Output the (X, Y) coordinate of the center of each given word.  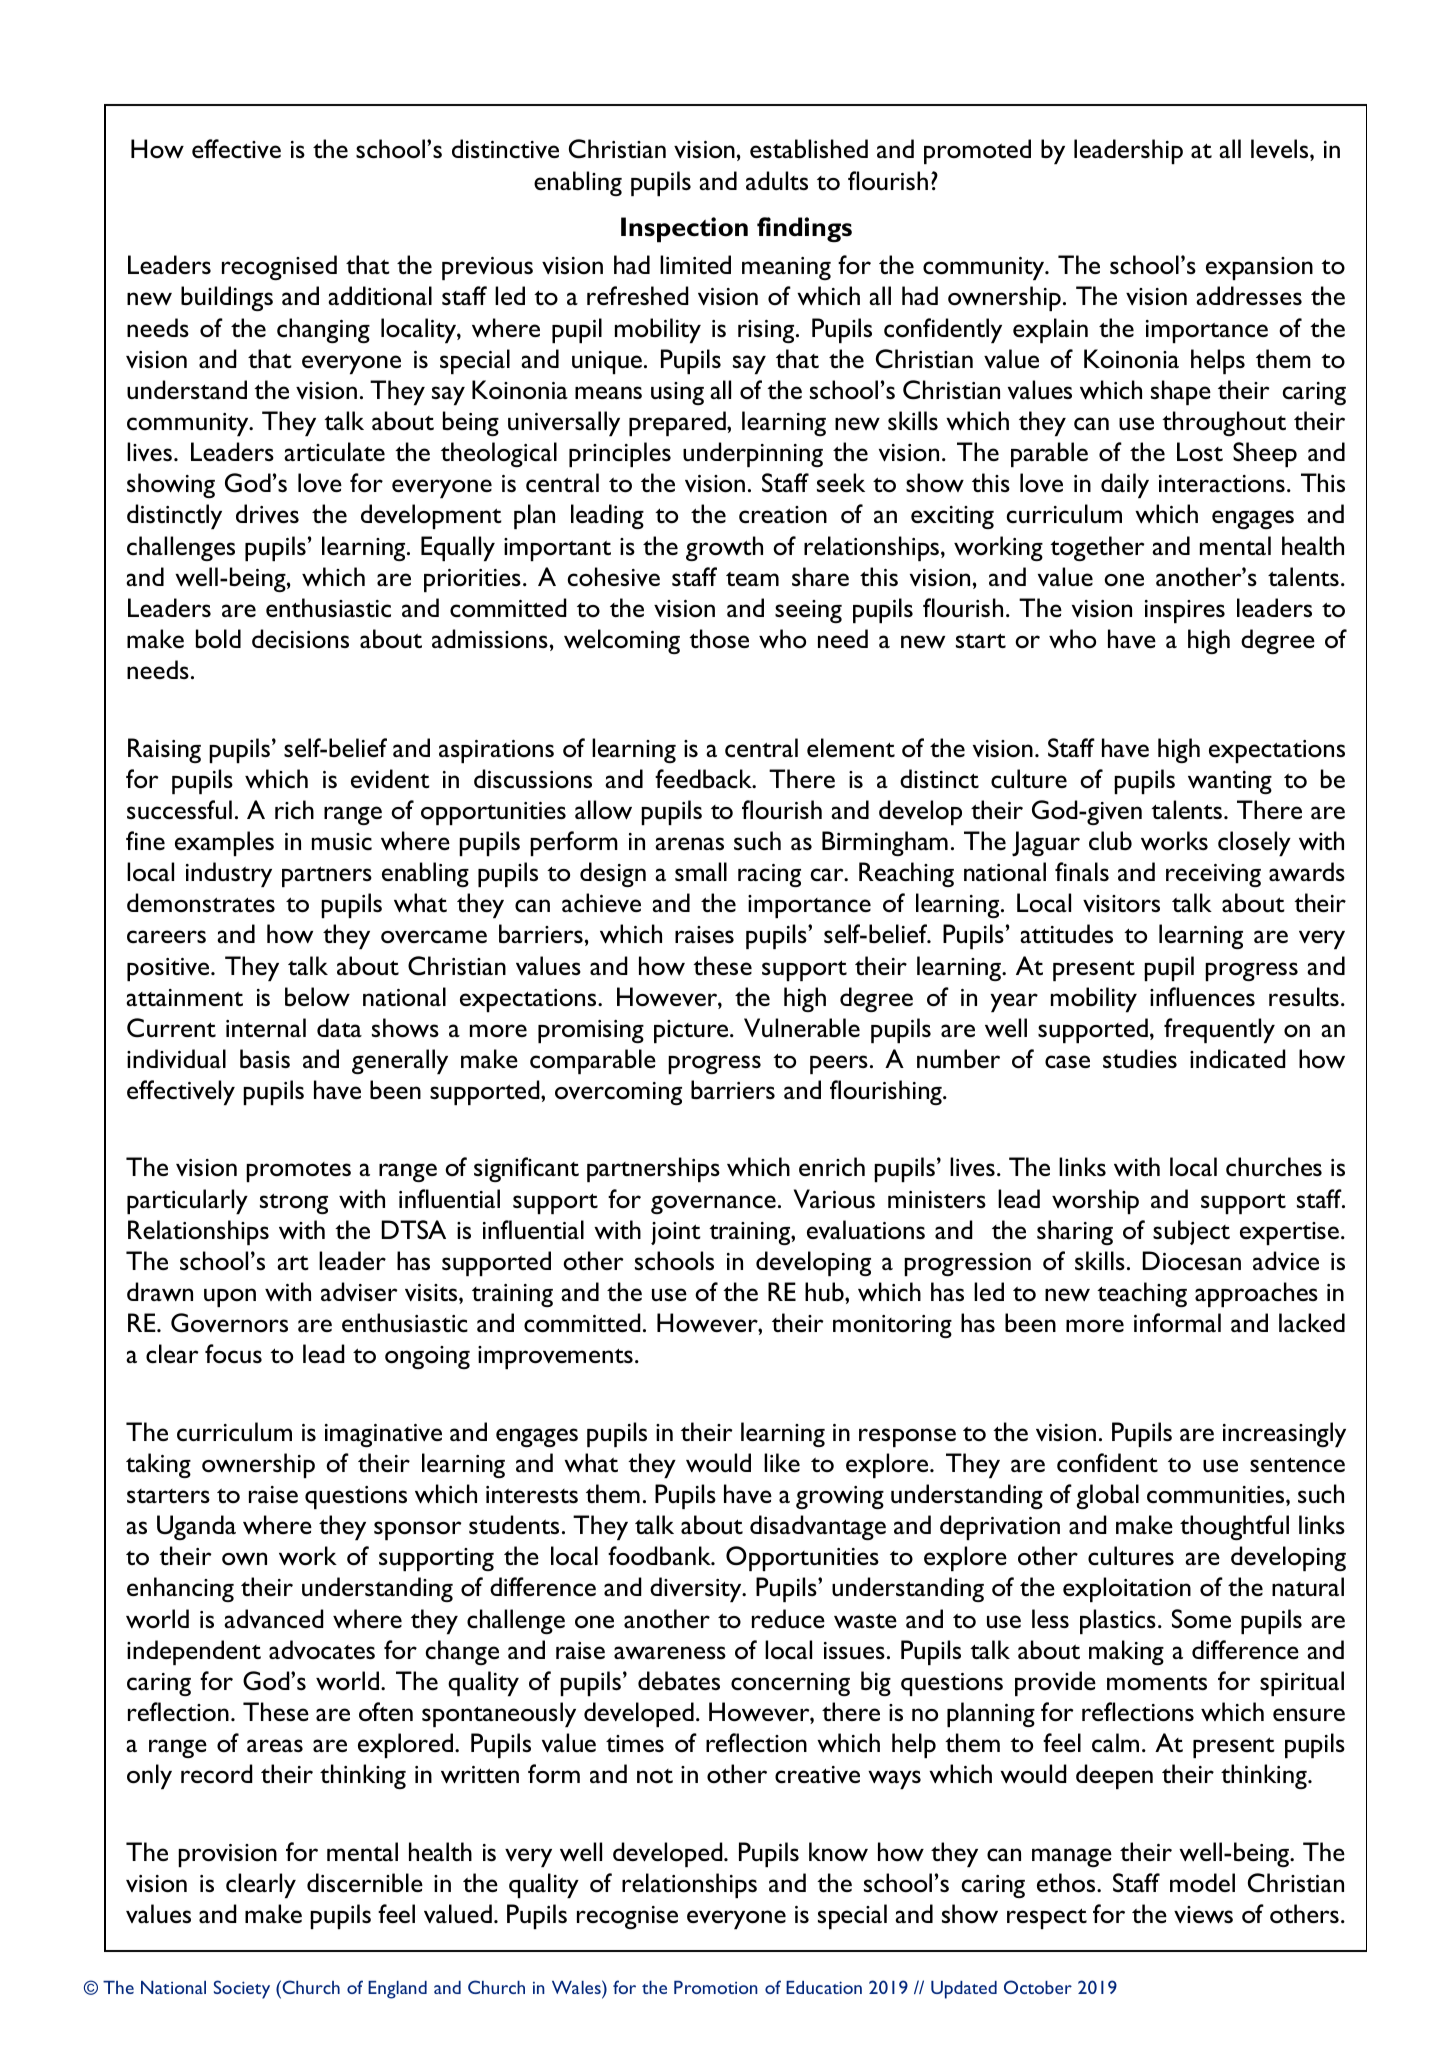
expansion (1259, 268)
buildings (227, 298)
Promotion (716, 1987)
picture (692, 1031)
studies (1140, 1058)
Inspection (684, 230)
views (1203, 1914)
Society (242, 1989)
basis (265, 1058)
